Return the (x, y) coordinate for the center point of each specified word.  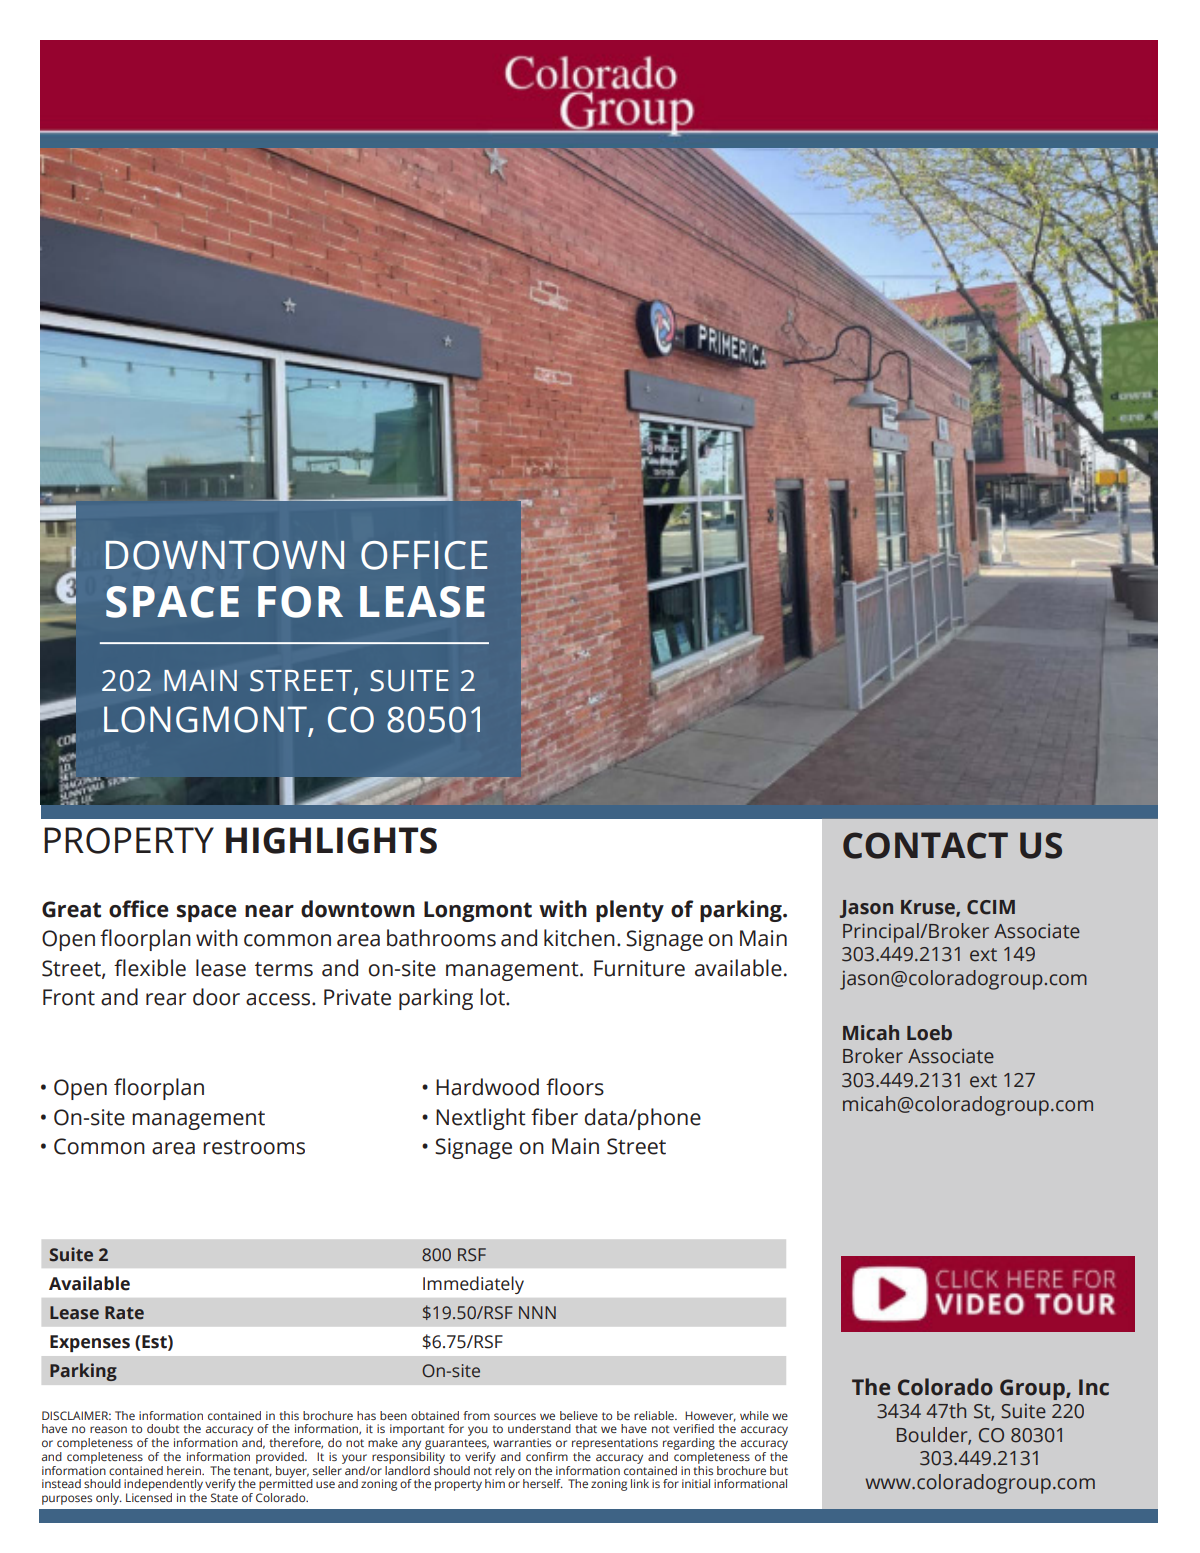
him (495, 1483)
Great (71, 909)
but (779, 1470)
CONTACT (925, 845)
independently (163, 1486)
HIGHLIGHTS (331, 840)
